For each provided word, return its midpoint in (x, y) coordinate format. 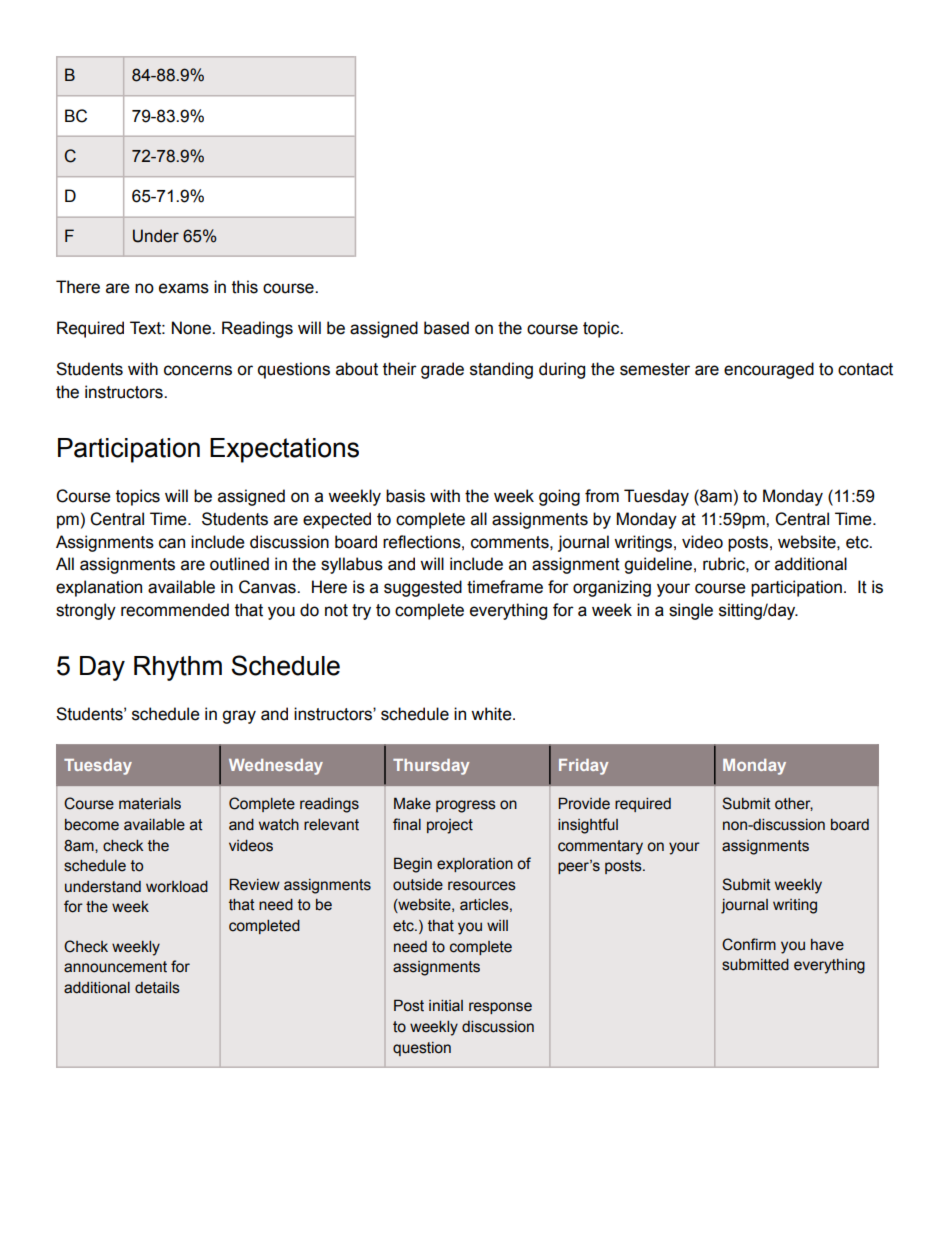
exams (184, 288)
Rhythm (178, 668)
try (361, 612)
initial (446, 1006)
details (157, 988)
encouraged (769, 370)
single (691, 611)
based (446, 328)
